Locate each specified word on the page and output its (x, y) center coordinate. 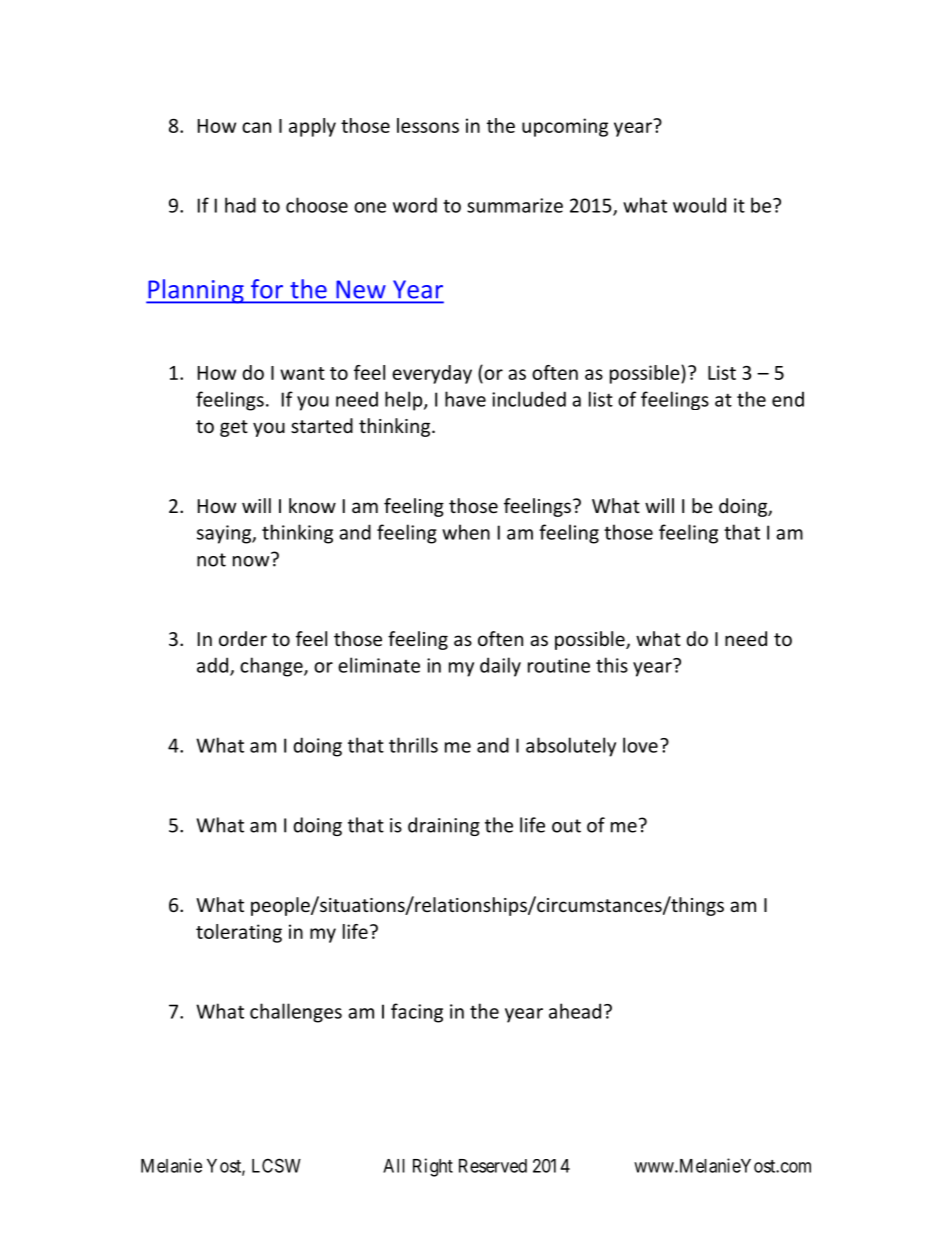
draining (444, 826)
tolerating (239, 933)
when (466, 532)
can (256, 127)
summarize (515, 205)
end (788, 399)
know (312, 505)
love (640, 745)
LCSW (276, 1165)
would (699, 205)
